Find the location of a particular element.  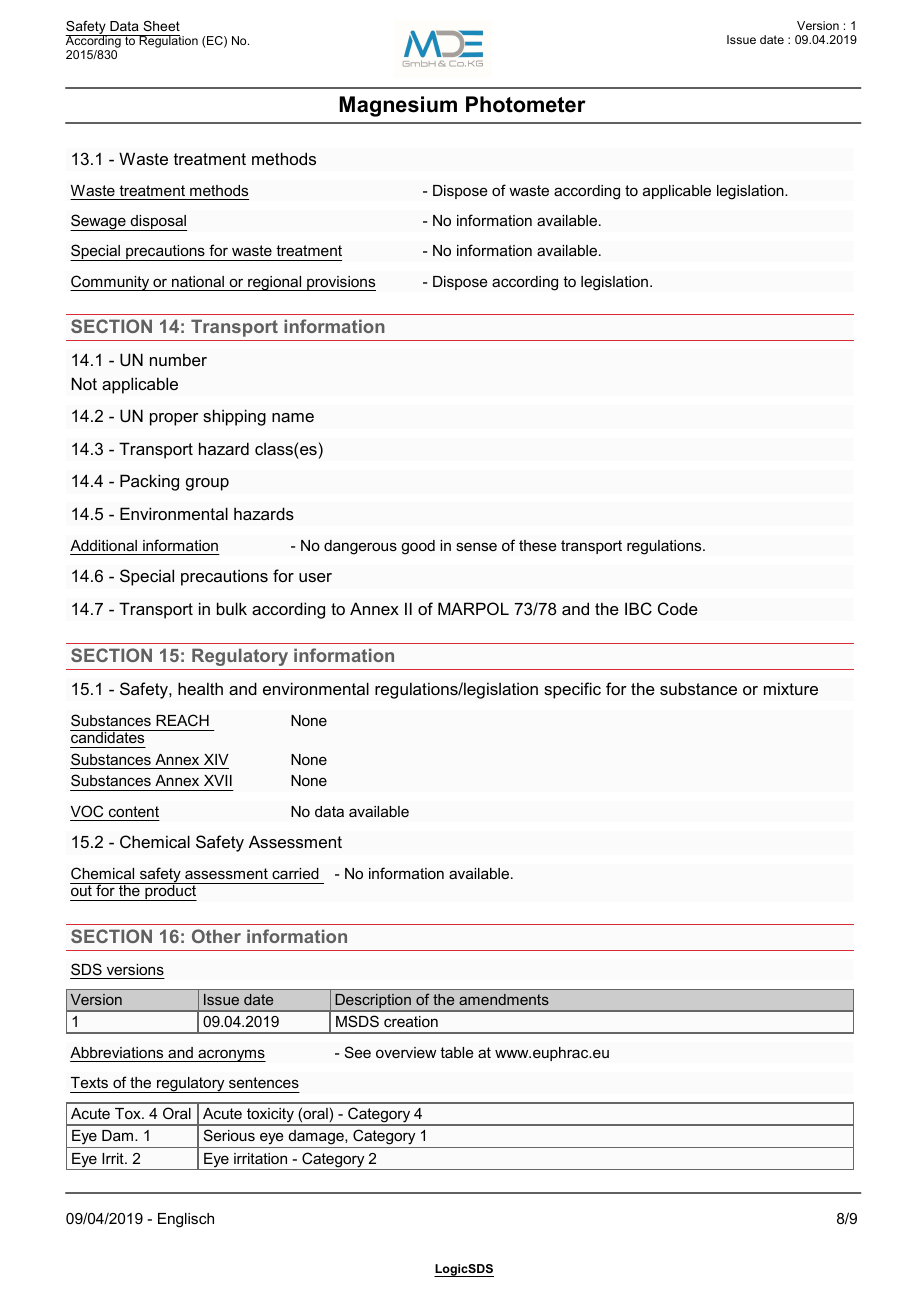

Magnesium is located at coordinates (398, 106).
